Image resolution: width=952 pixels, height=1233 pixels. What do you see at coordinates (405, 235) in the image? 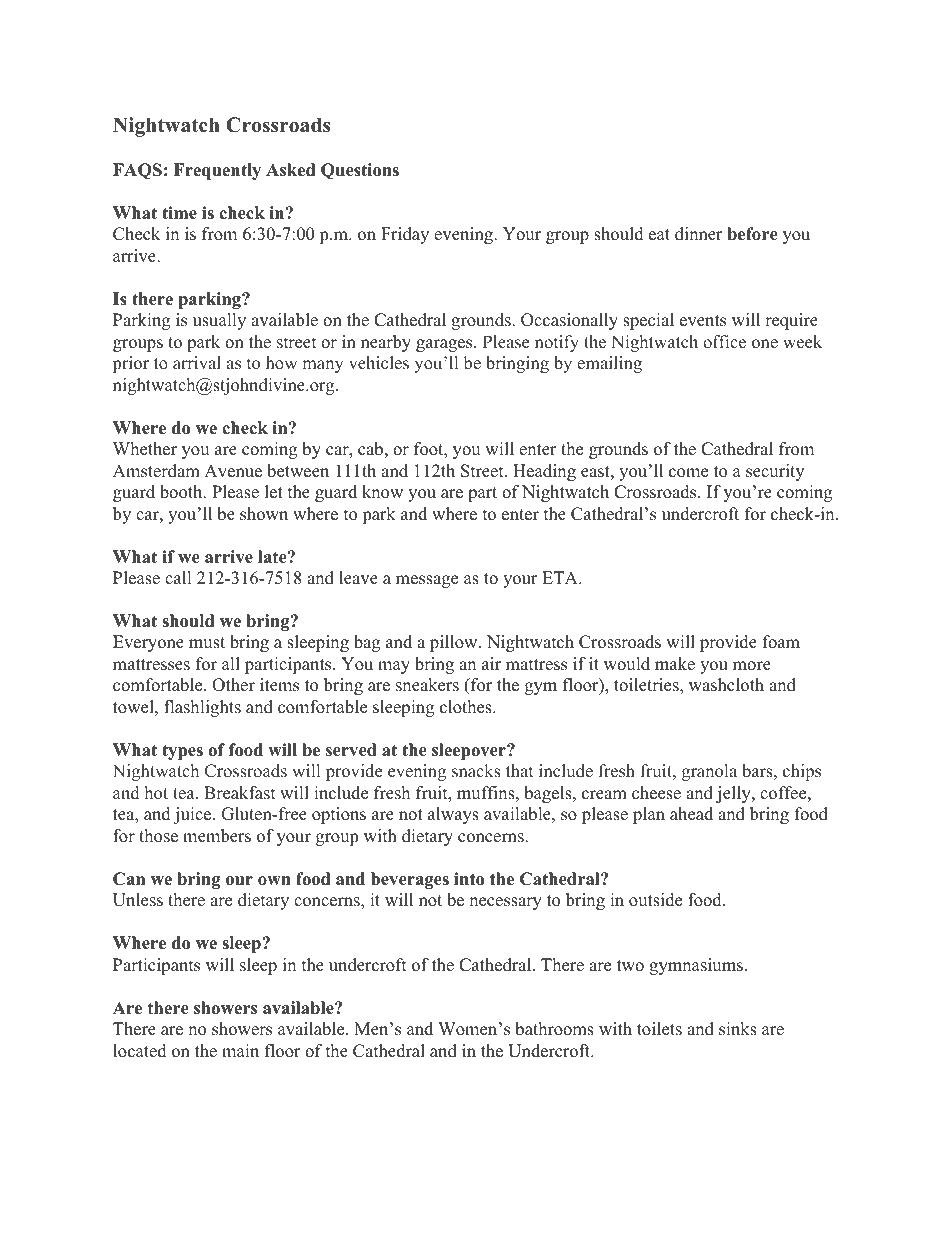
I see `Friday` at bounding box center [405, 235].
